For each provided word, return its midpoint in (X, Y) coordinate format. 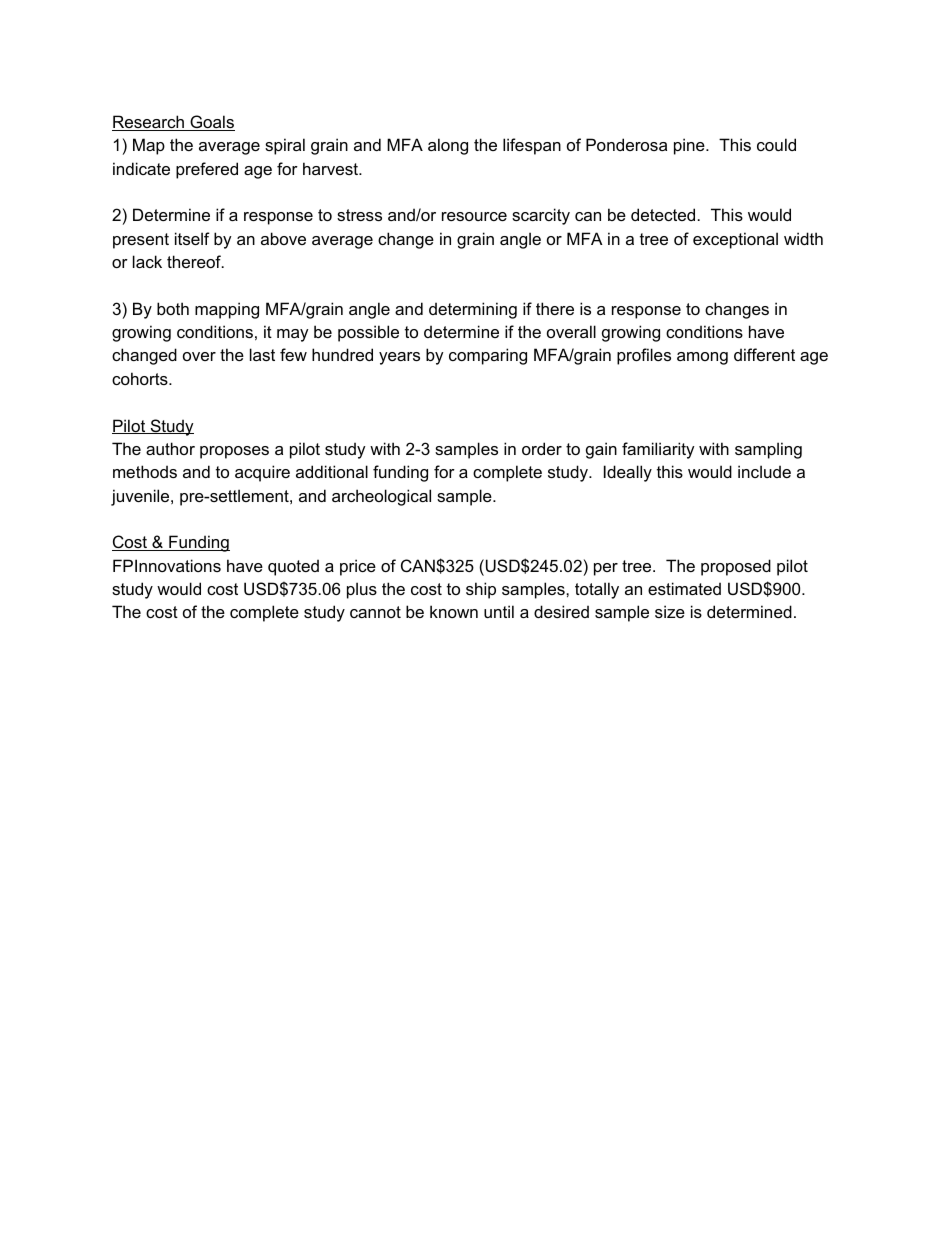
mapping (227, 310)
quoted (293, 567)
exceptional (735, 240)
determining (473, 310)
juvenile (141, 497)
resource (474, 216)
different (764, 354)
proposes (234, 452)
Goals (211, 123)
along (448, 146)
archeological (381, 497)
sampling (768, 450)
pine (690, 146)
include (764, 471)
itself (192, 238)
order (542, 448)
